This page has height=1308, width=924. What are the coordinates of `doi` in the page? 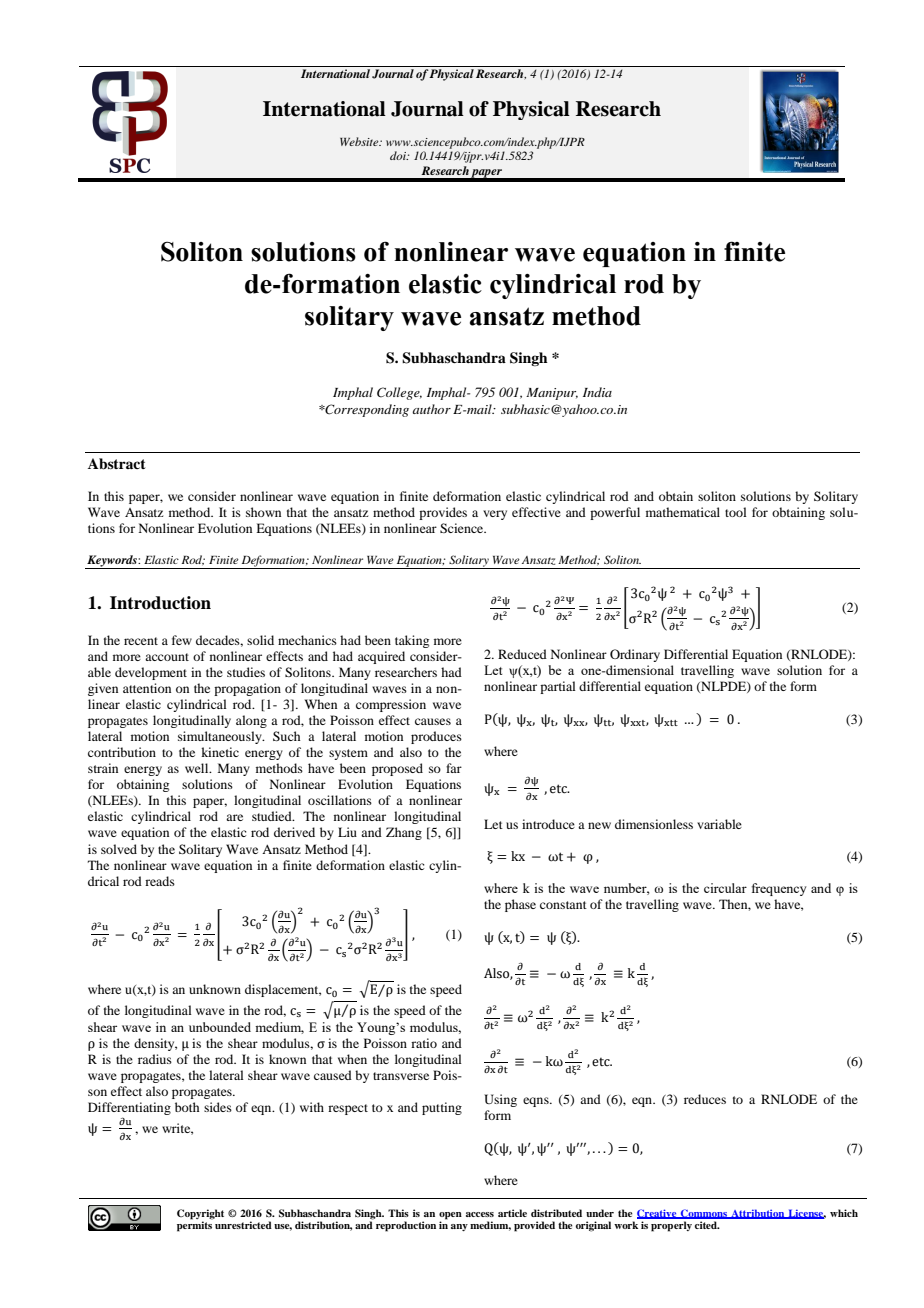 It's located at (399, 155).
